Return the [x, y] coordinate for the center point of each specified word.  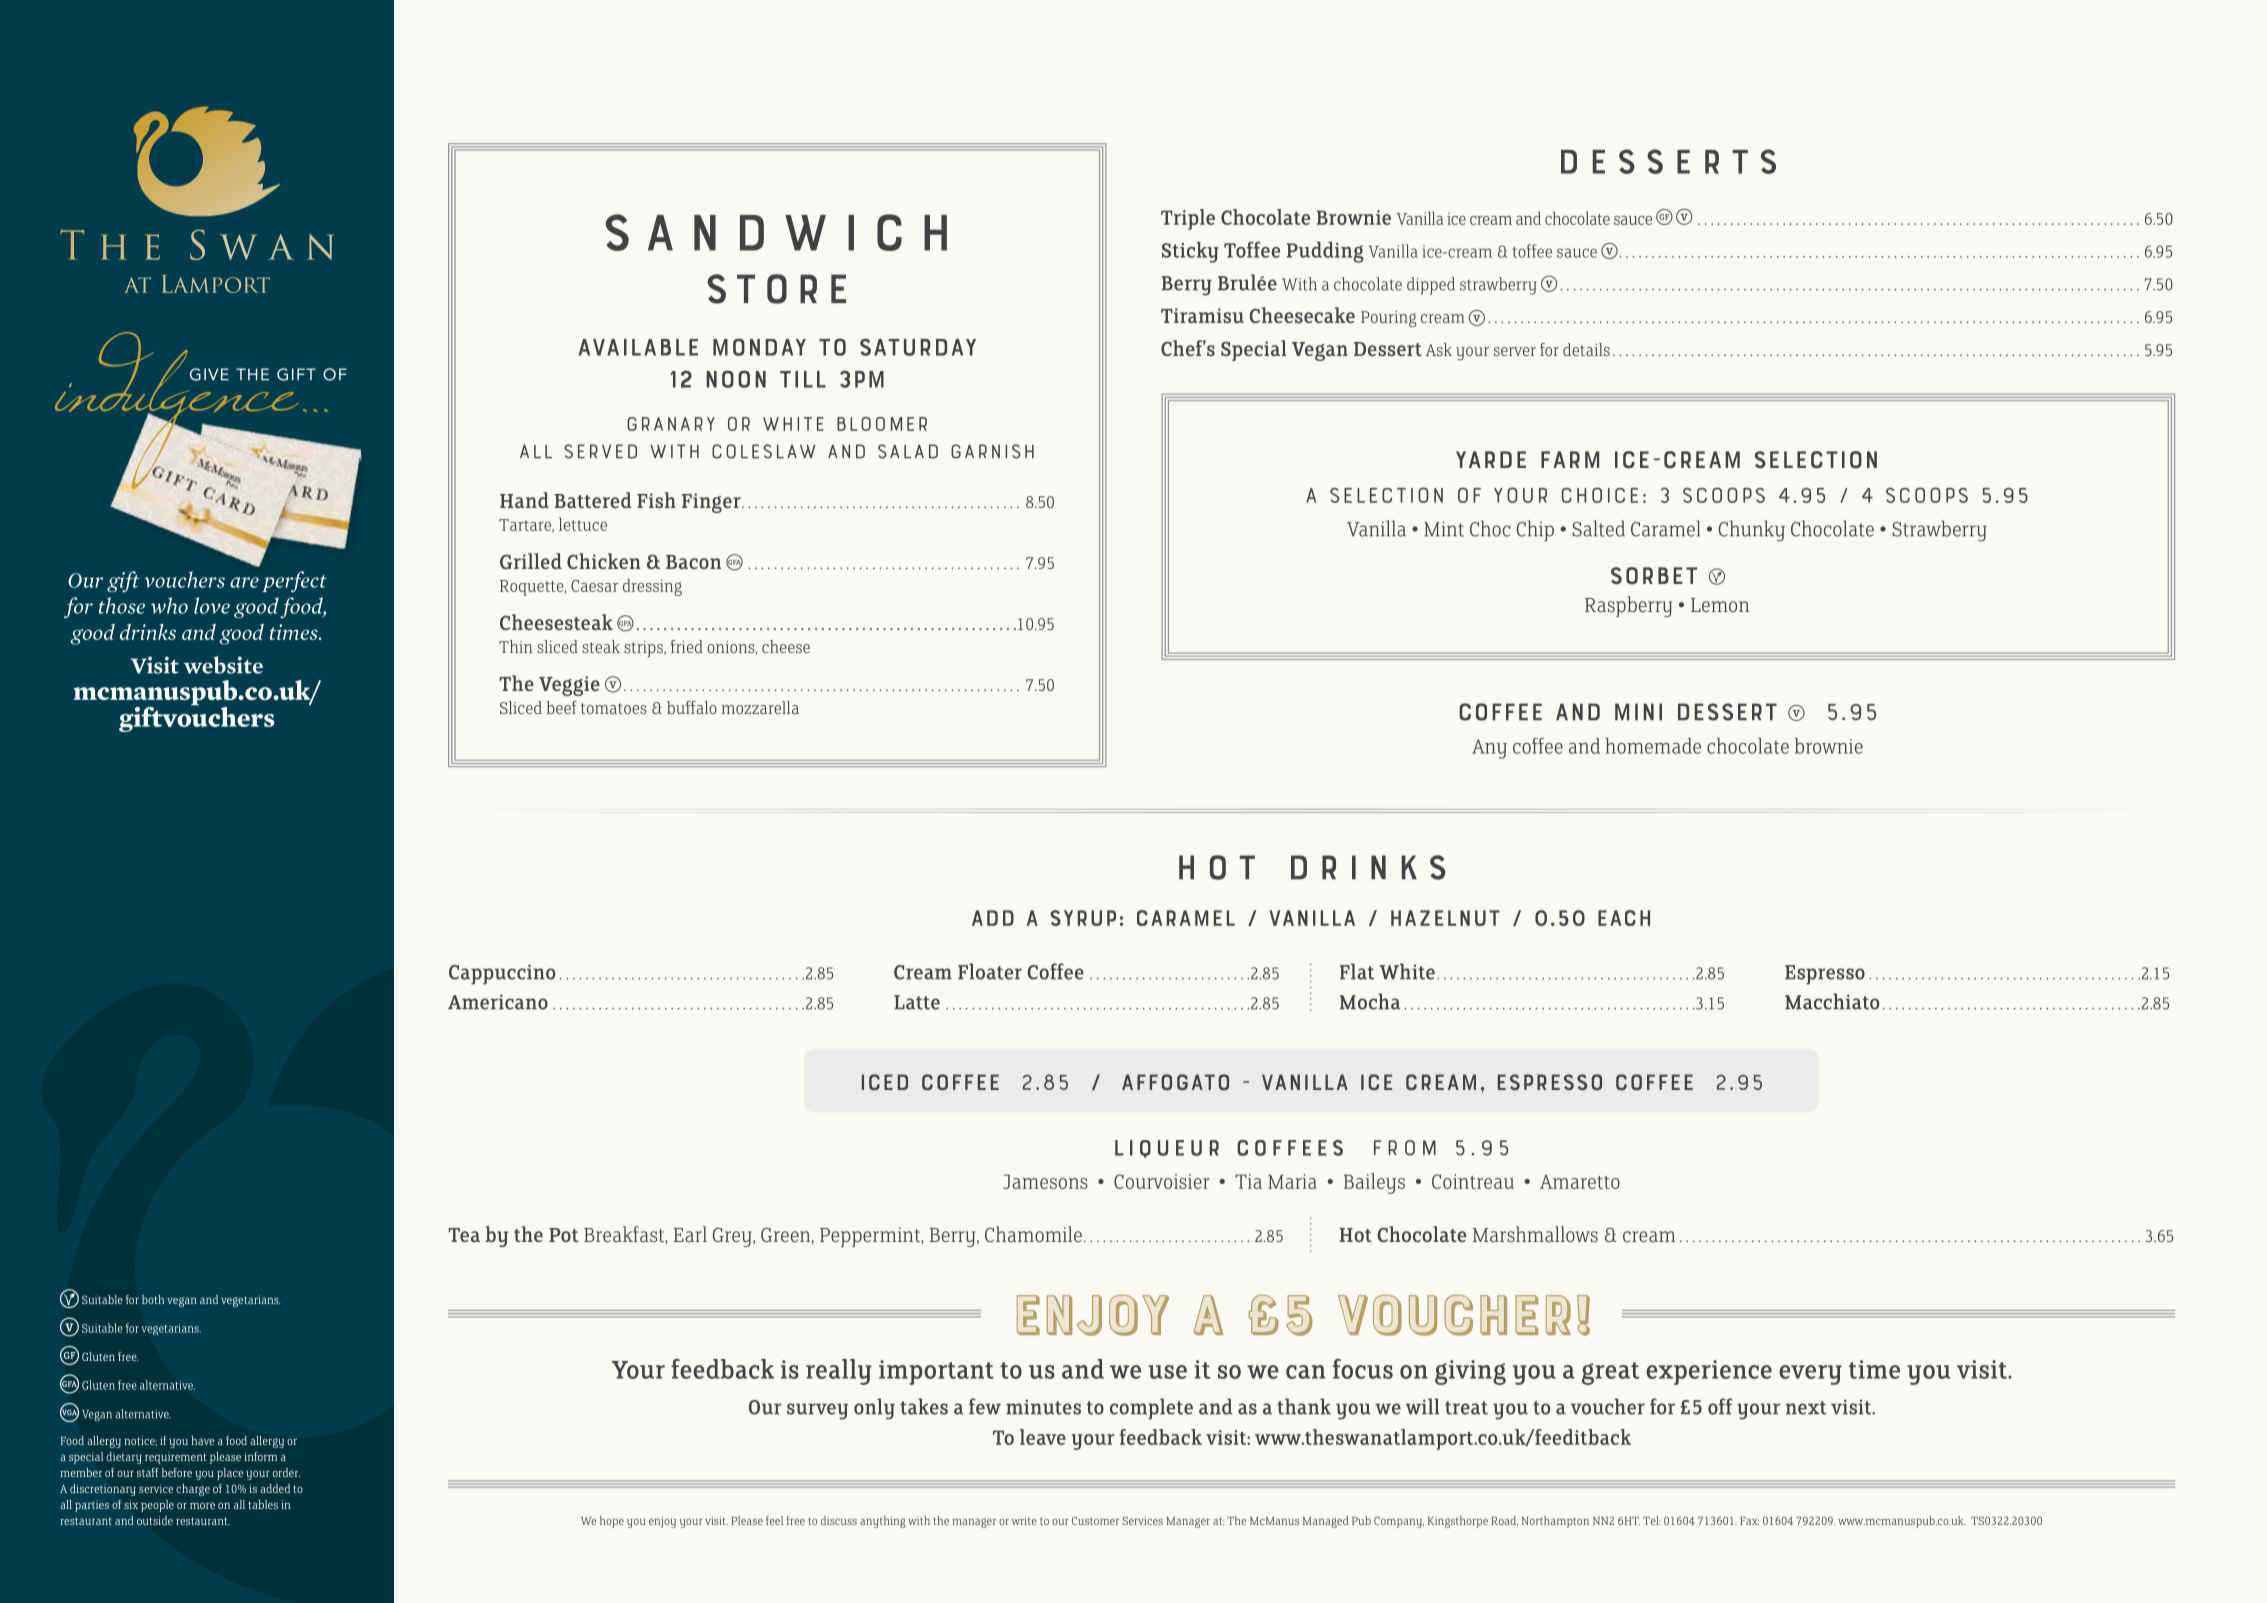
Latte [917, 1002]
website [223, 665]
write [1024, 1520]
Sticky [1190, 252]
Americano [498, 1002]
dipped [1431, 286]
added [275, 1488]
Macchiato [1832, 1001]
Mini [1638, 711]
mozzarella [760, 707]
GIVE [209, 374]
